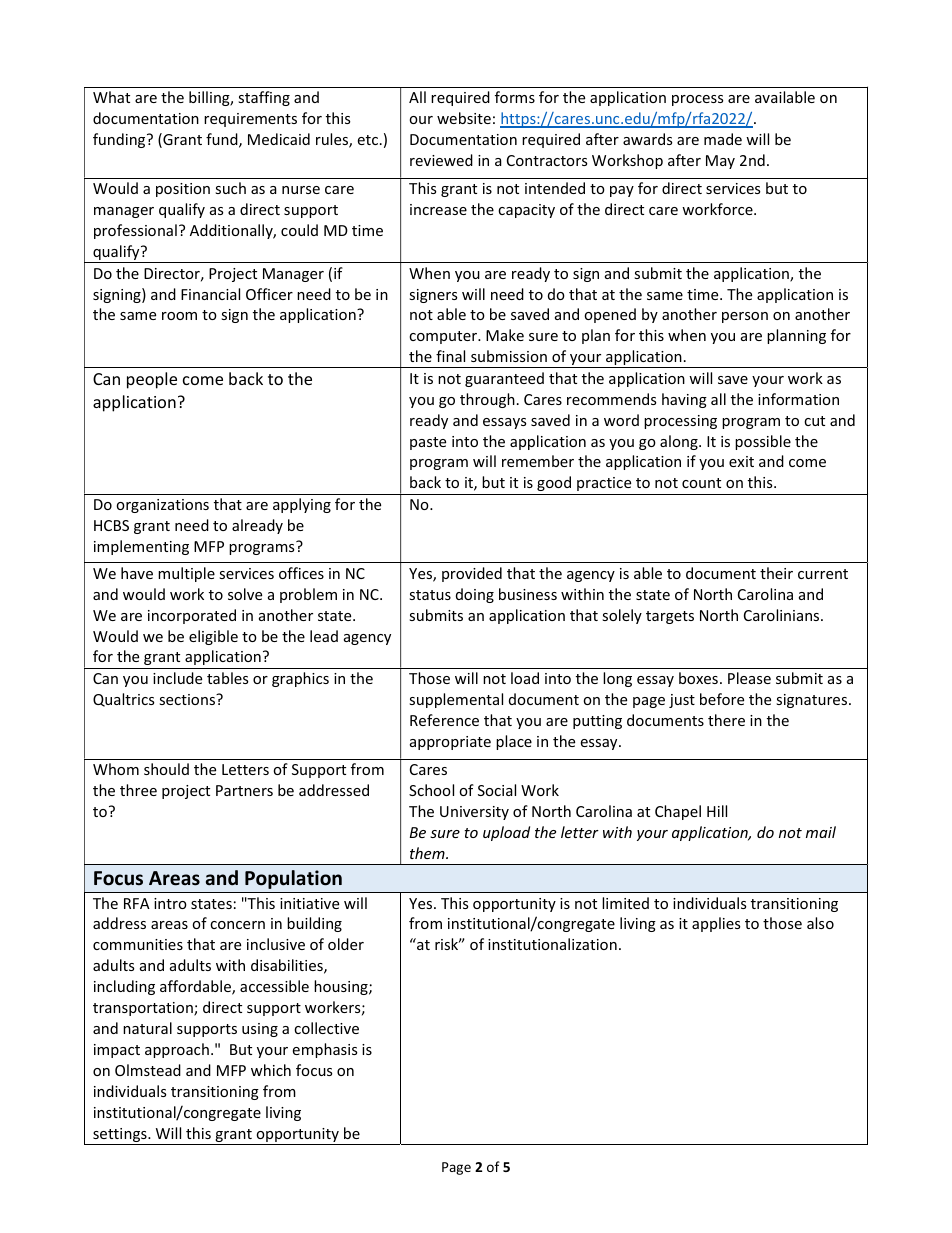  Describe the element at coordinates (325, 1050) in the screenshot. I see `emphasis` at that location.
